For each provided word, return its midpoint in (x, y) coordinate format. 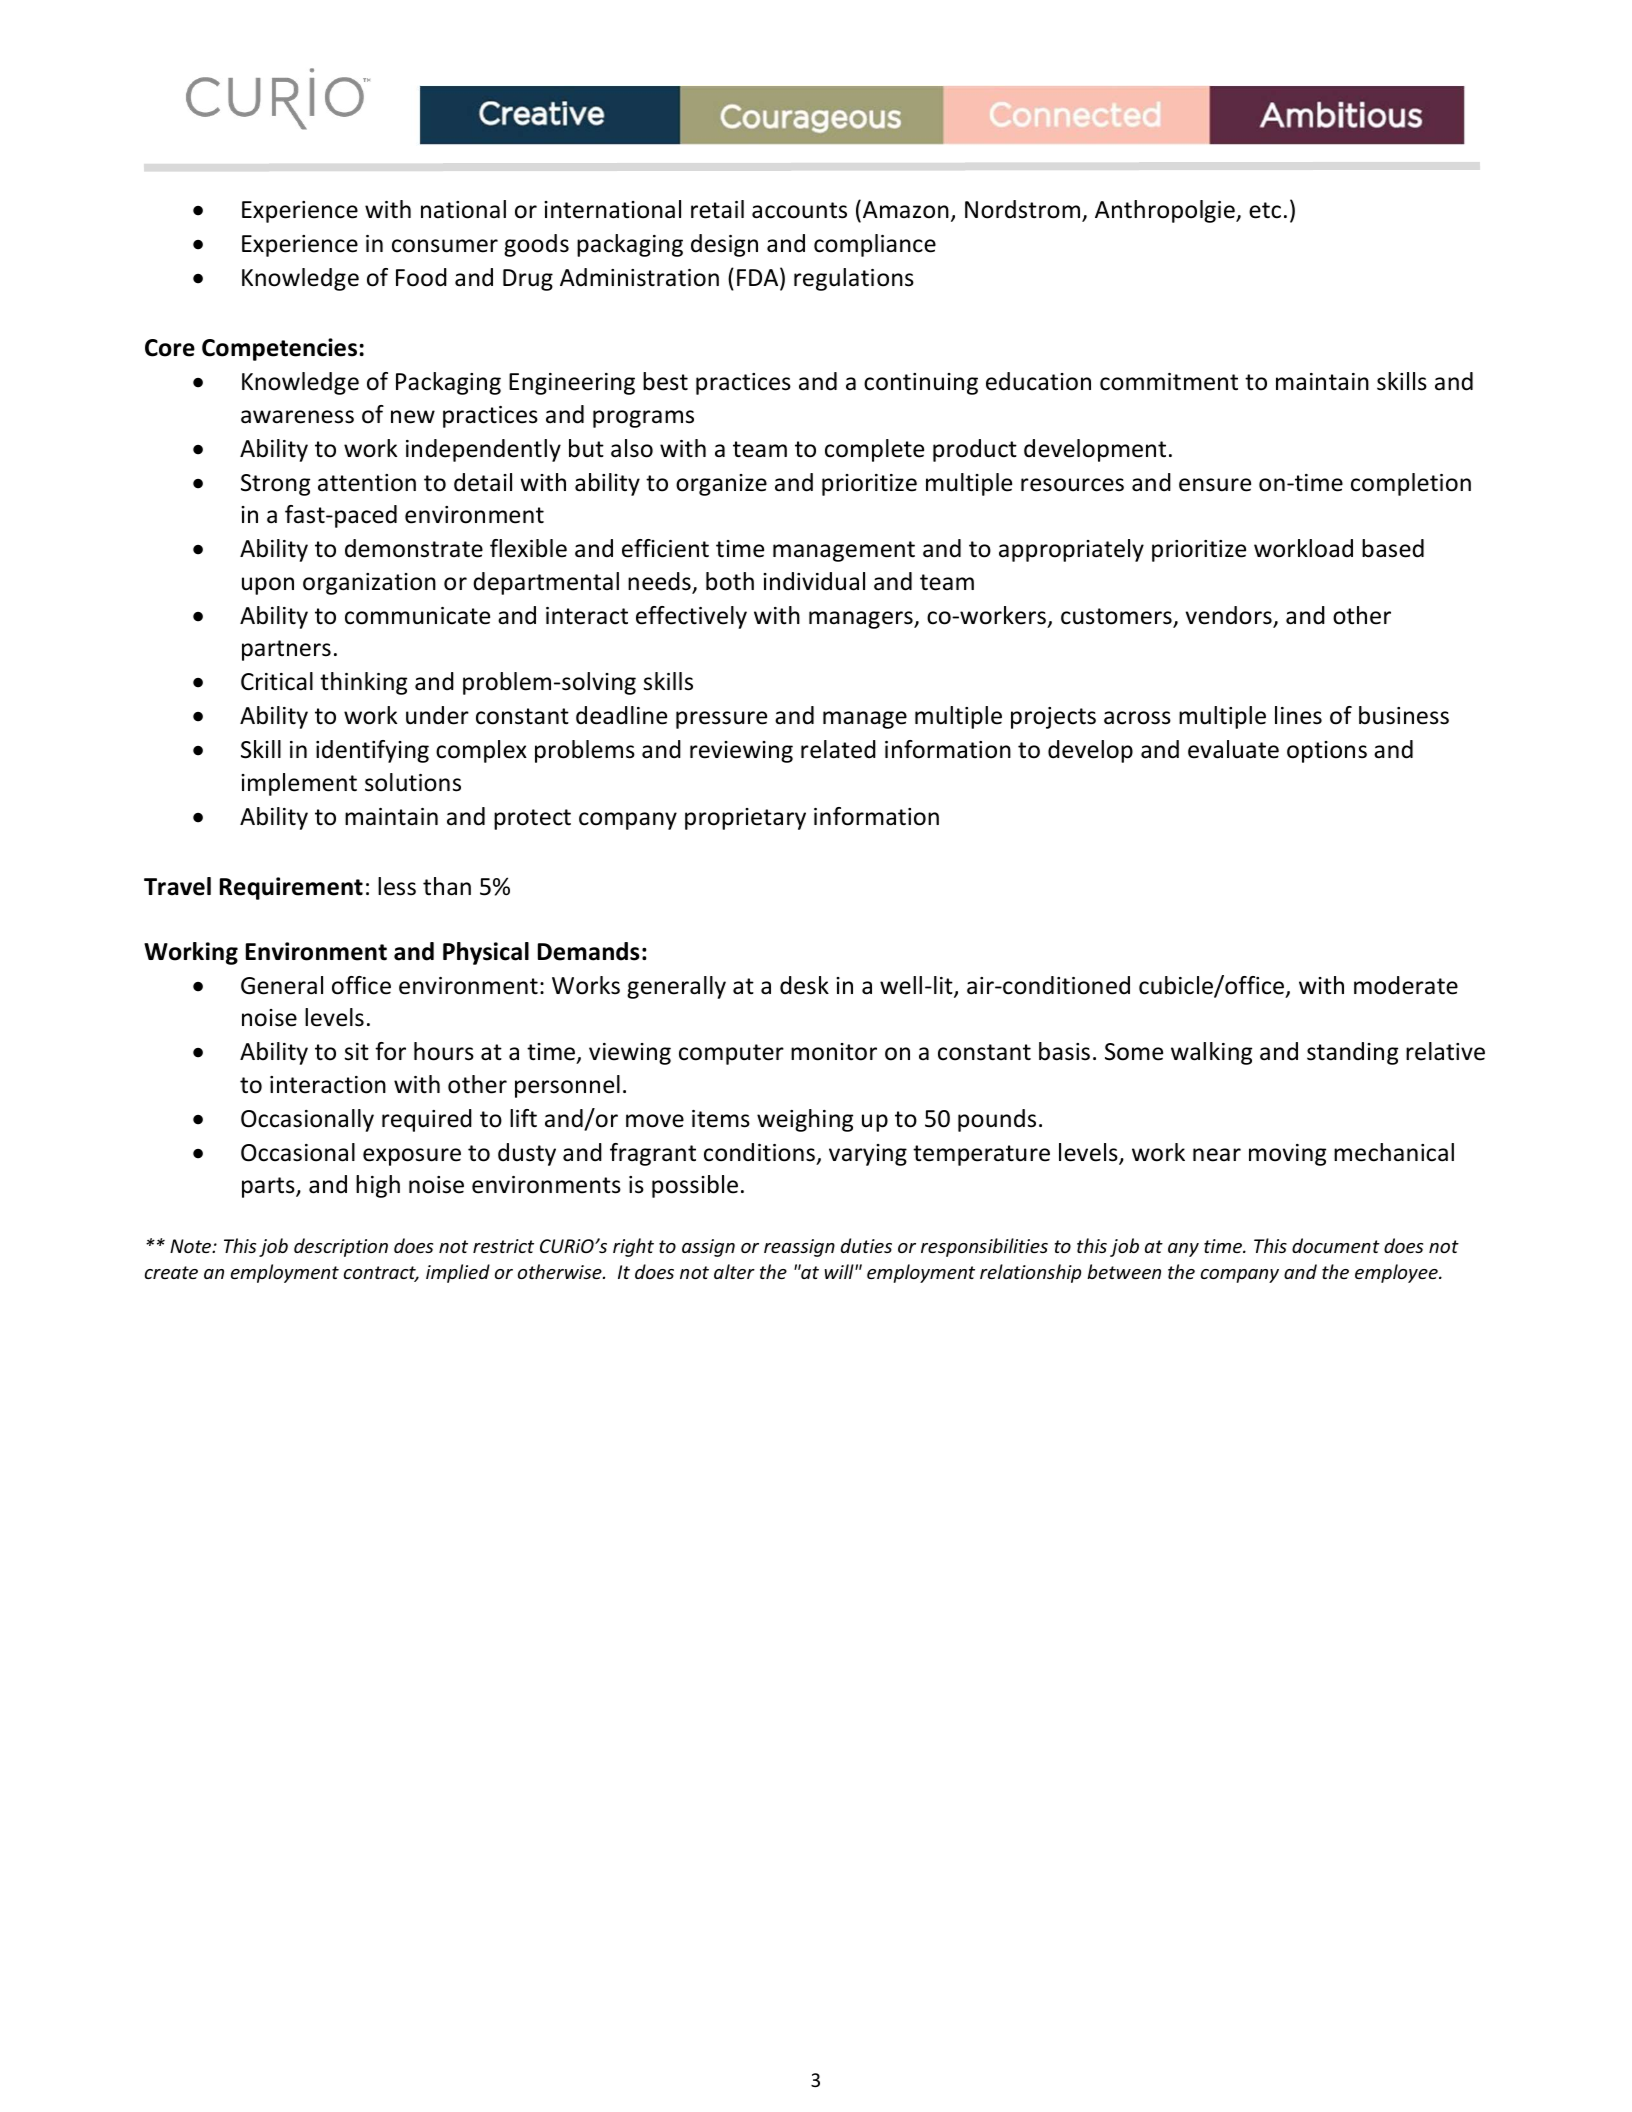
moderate (1406, 985)
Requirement (291, 888)
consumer (445, 246)
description (341, 1247)
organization (369, 584)
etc (1265, 210)
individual (814, 581)
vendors (1229, 616)
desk (804, 985)
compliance (875, 245)
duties (866, 1245)
